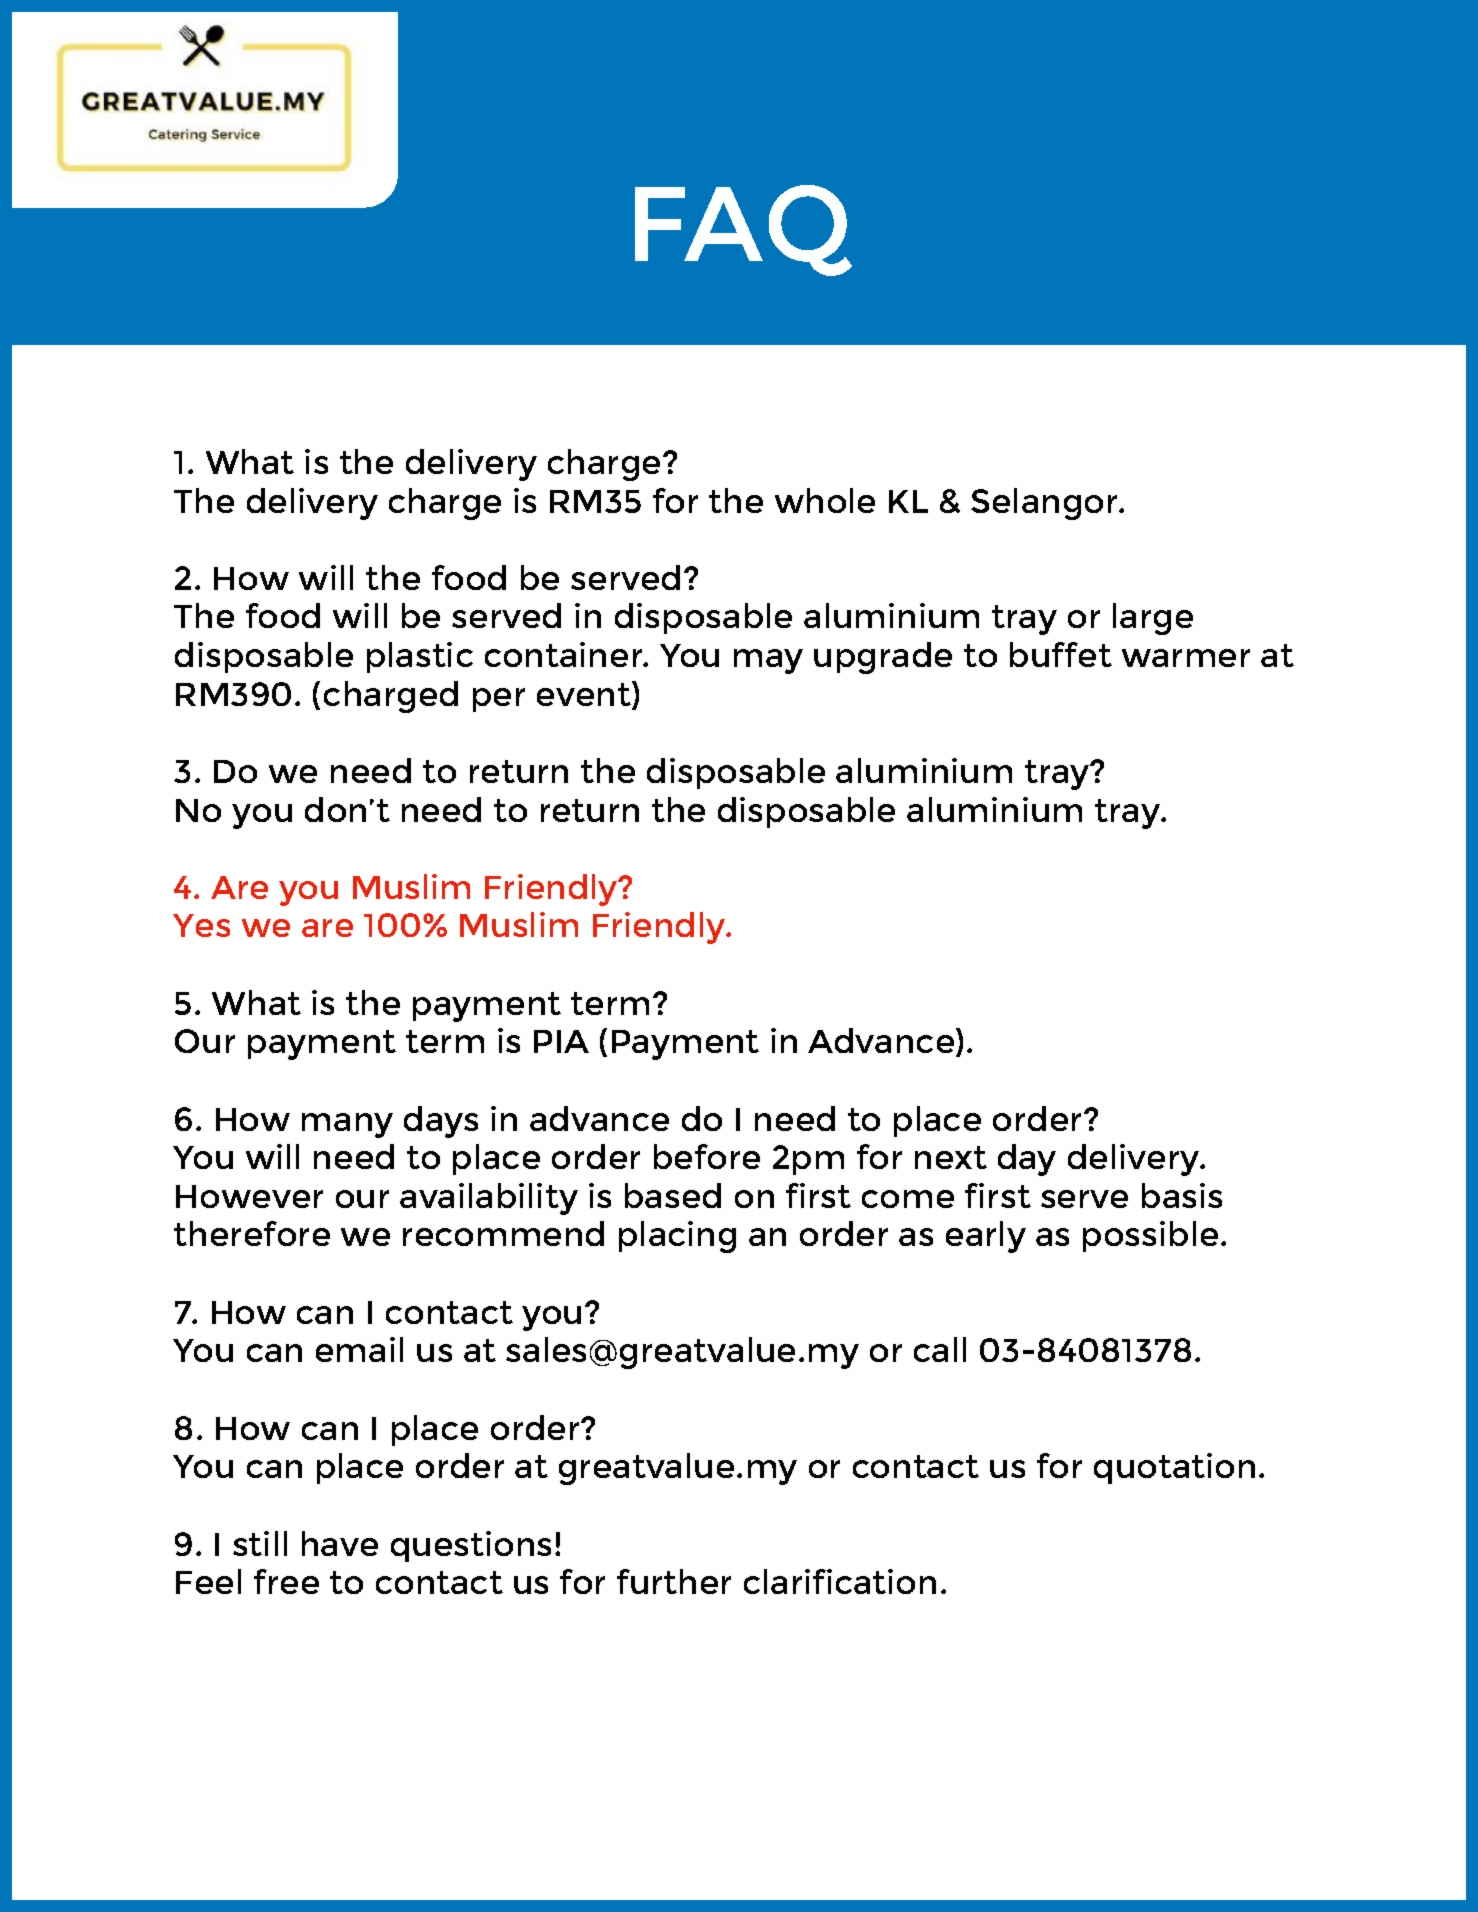 The image size is (1478, 1912). I want to click on PIA, so click(561, 1041).
